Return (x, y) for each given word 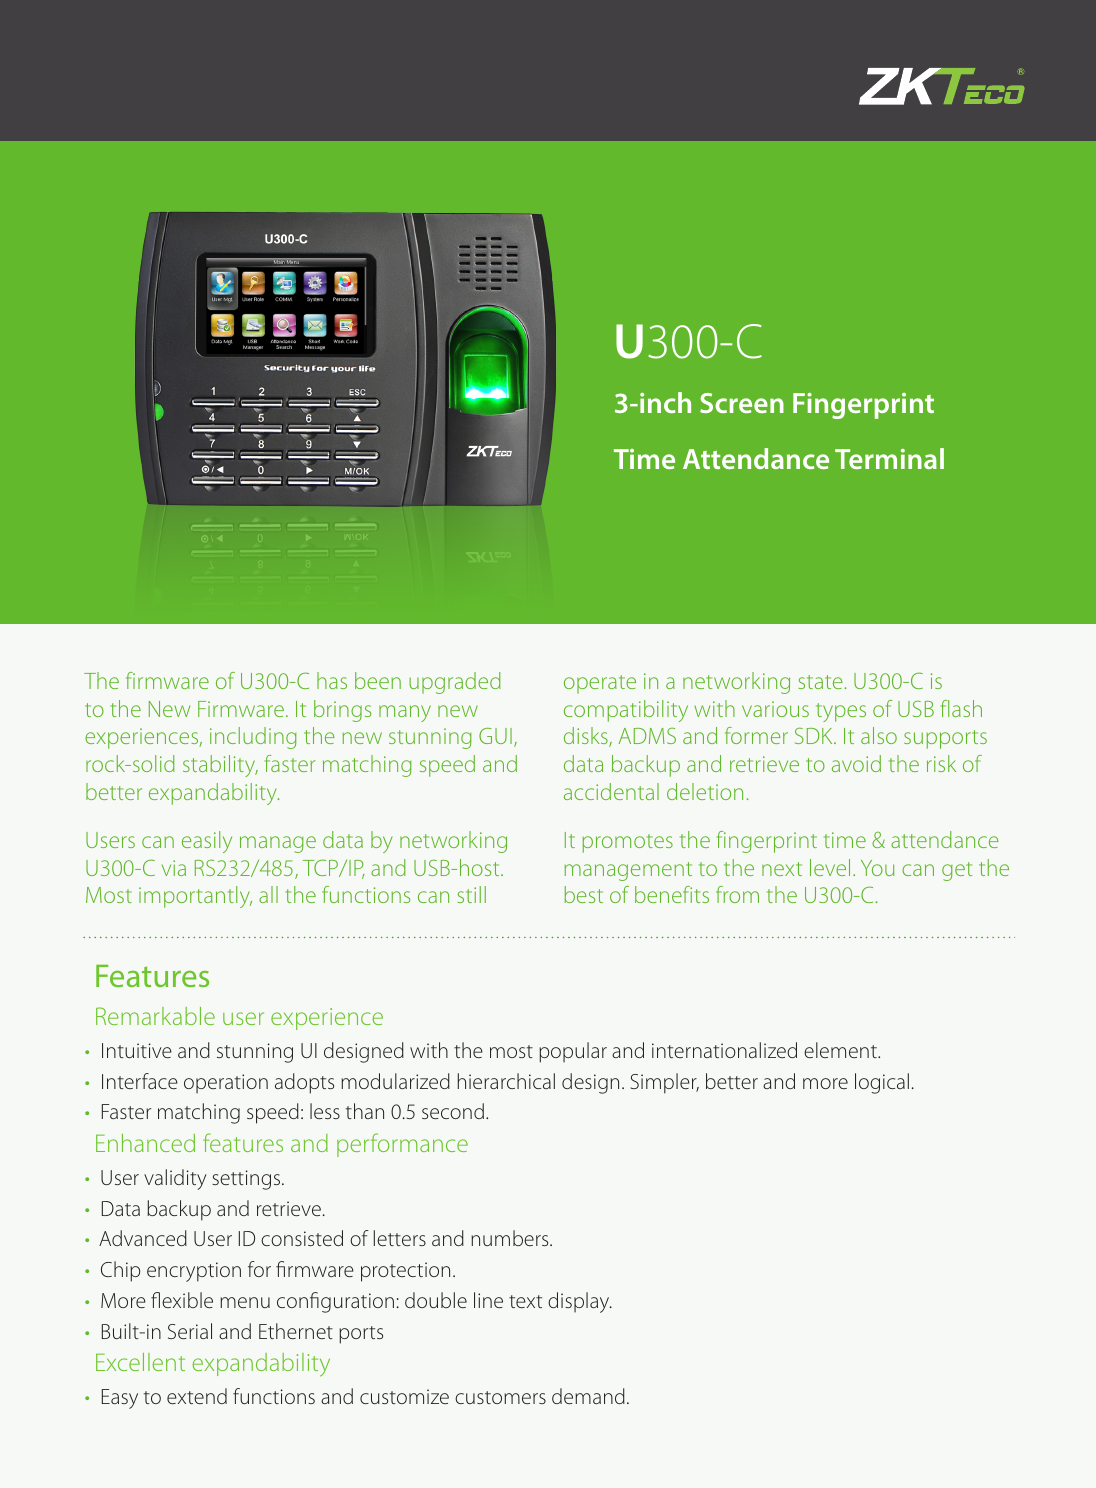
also (879, 735)
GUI (495, 736)
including (253, 738)
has (332, 680)
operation (226, 1083)
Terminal (889, 458)
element (841, 1050)
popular (573, 1052)
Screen (742, 403)
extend (197, 1396)
